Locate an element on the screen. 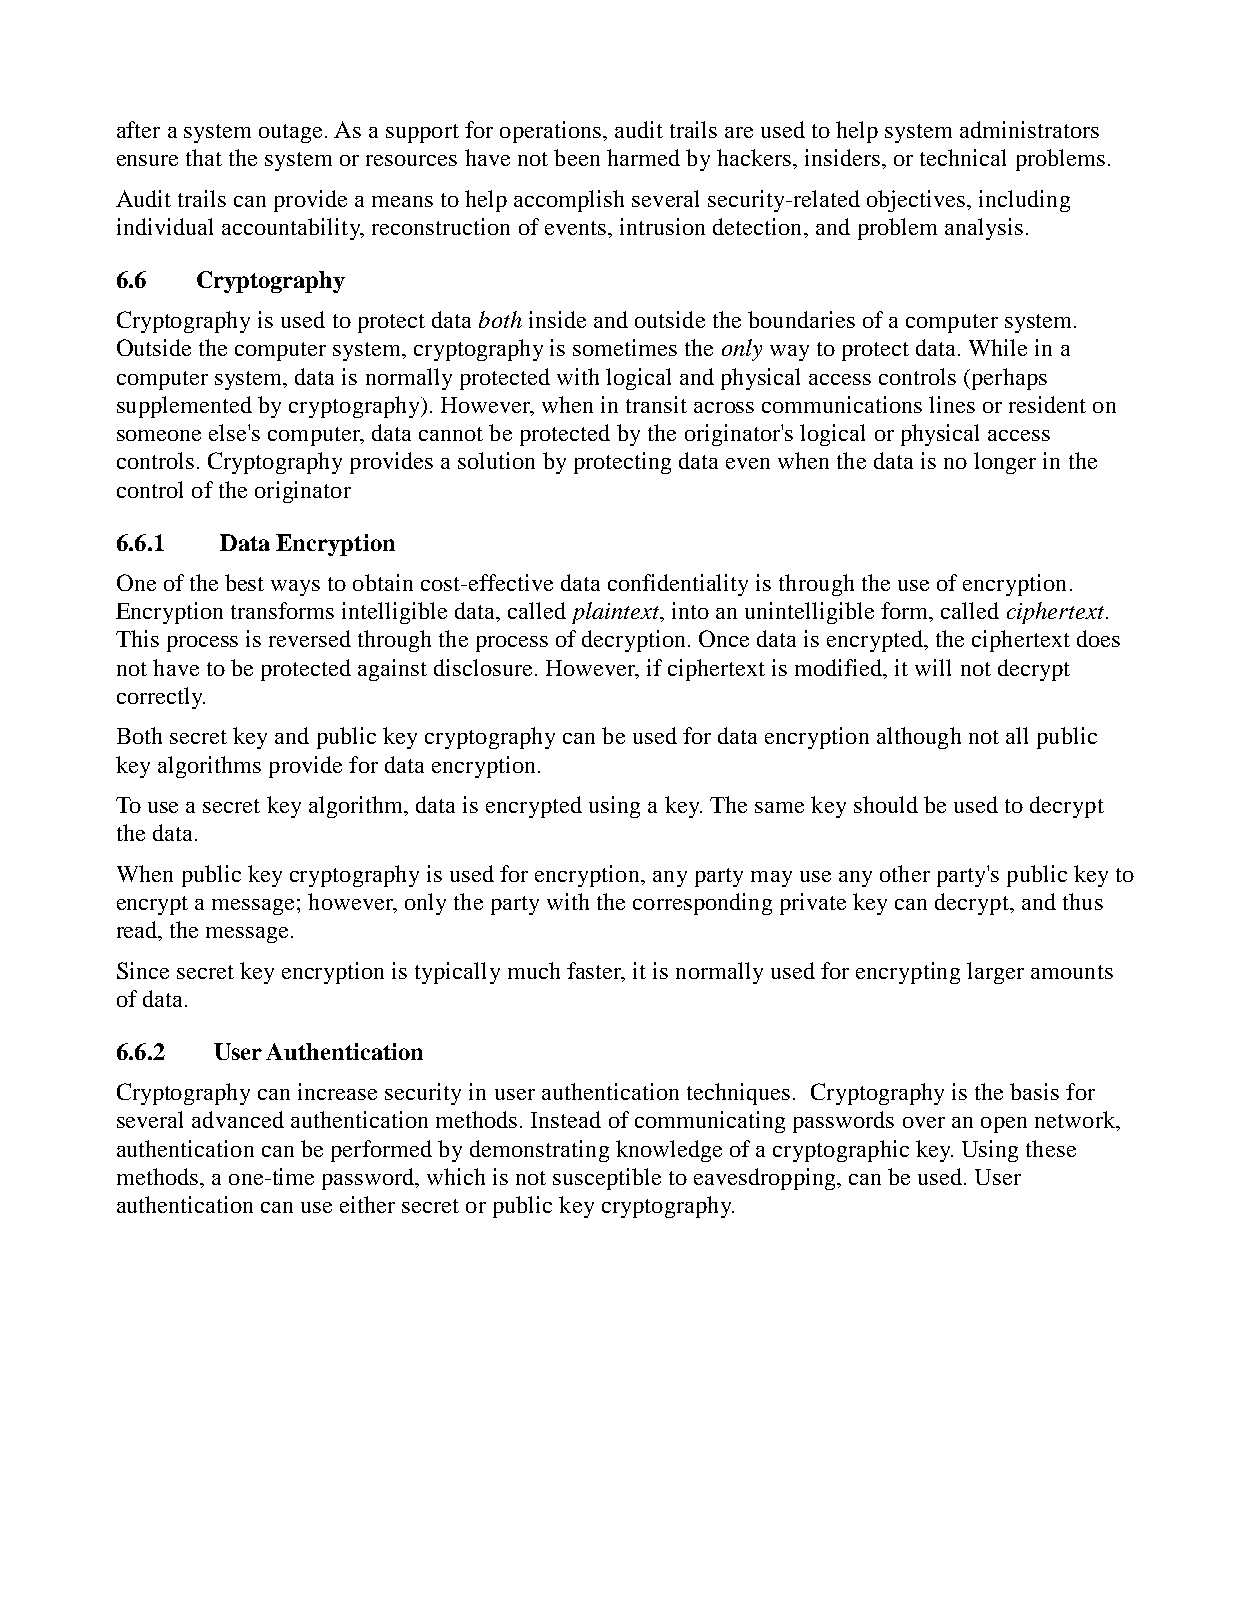 This screenshot has height=1620, width=1252. other is located at coordinates (905, 873).
